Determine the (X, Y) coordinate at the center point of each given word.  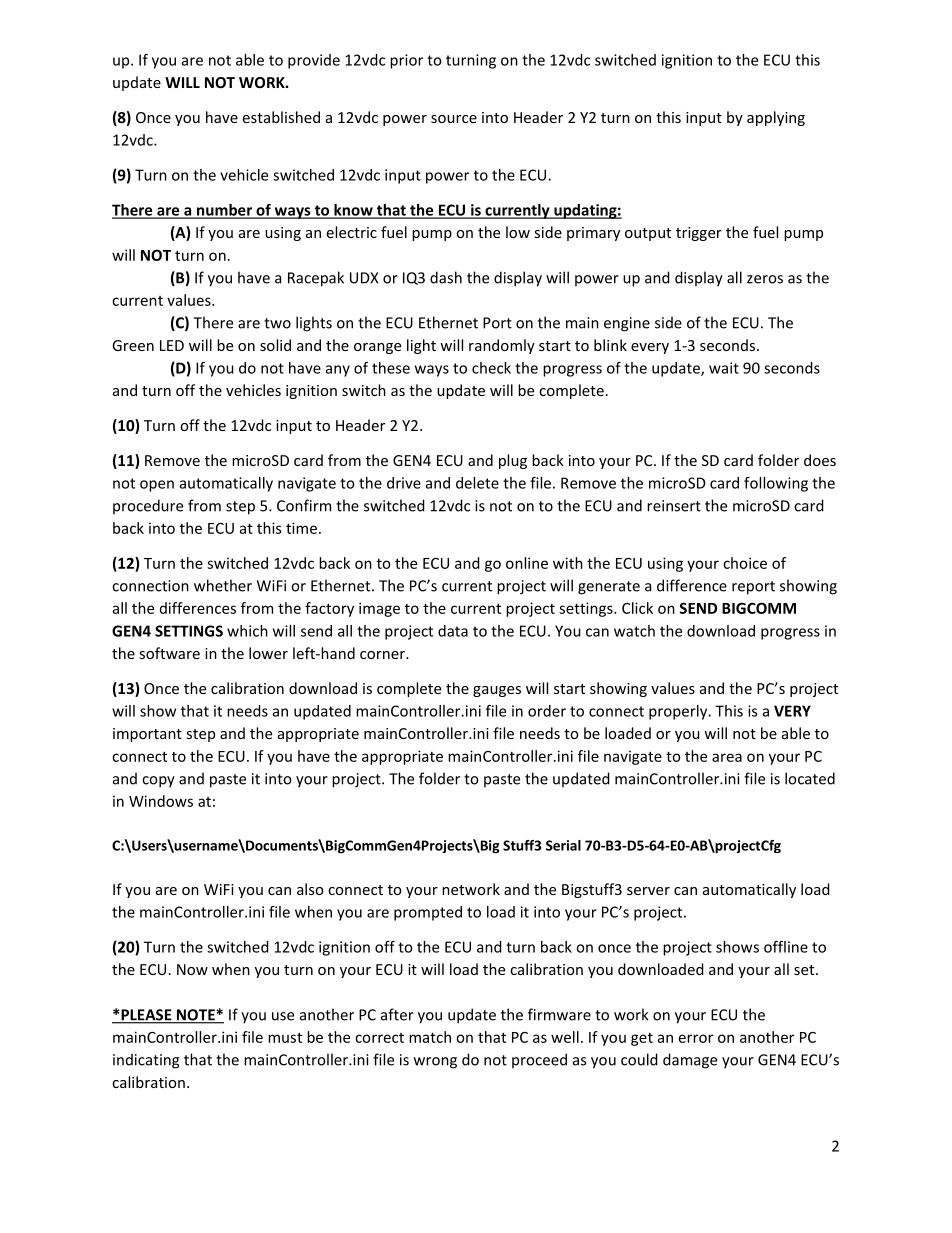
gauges (497, 691)
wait (724, 368)
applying (776, 118)
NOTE (195, 1016)
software (170, 653)
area (727, 757)
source (454, 119)
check (491, 368)
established (281, 117)
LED (172, 345)
